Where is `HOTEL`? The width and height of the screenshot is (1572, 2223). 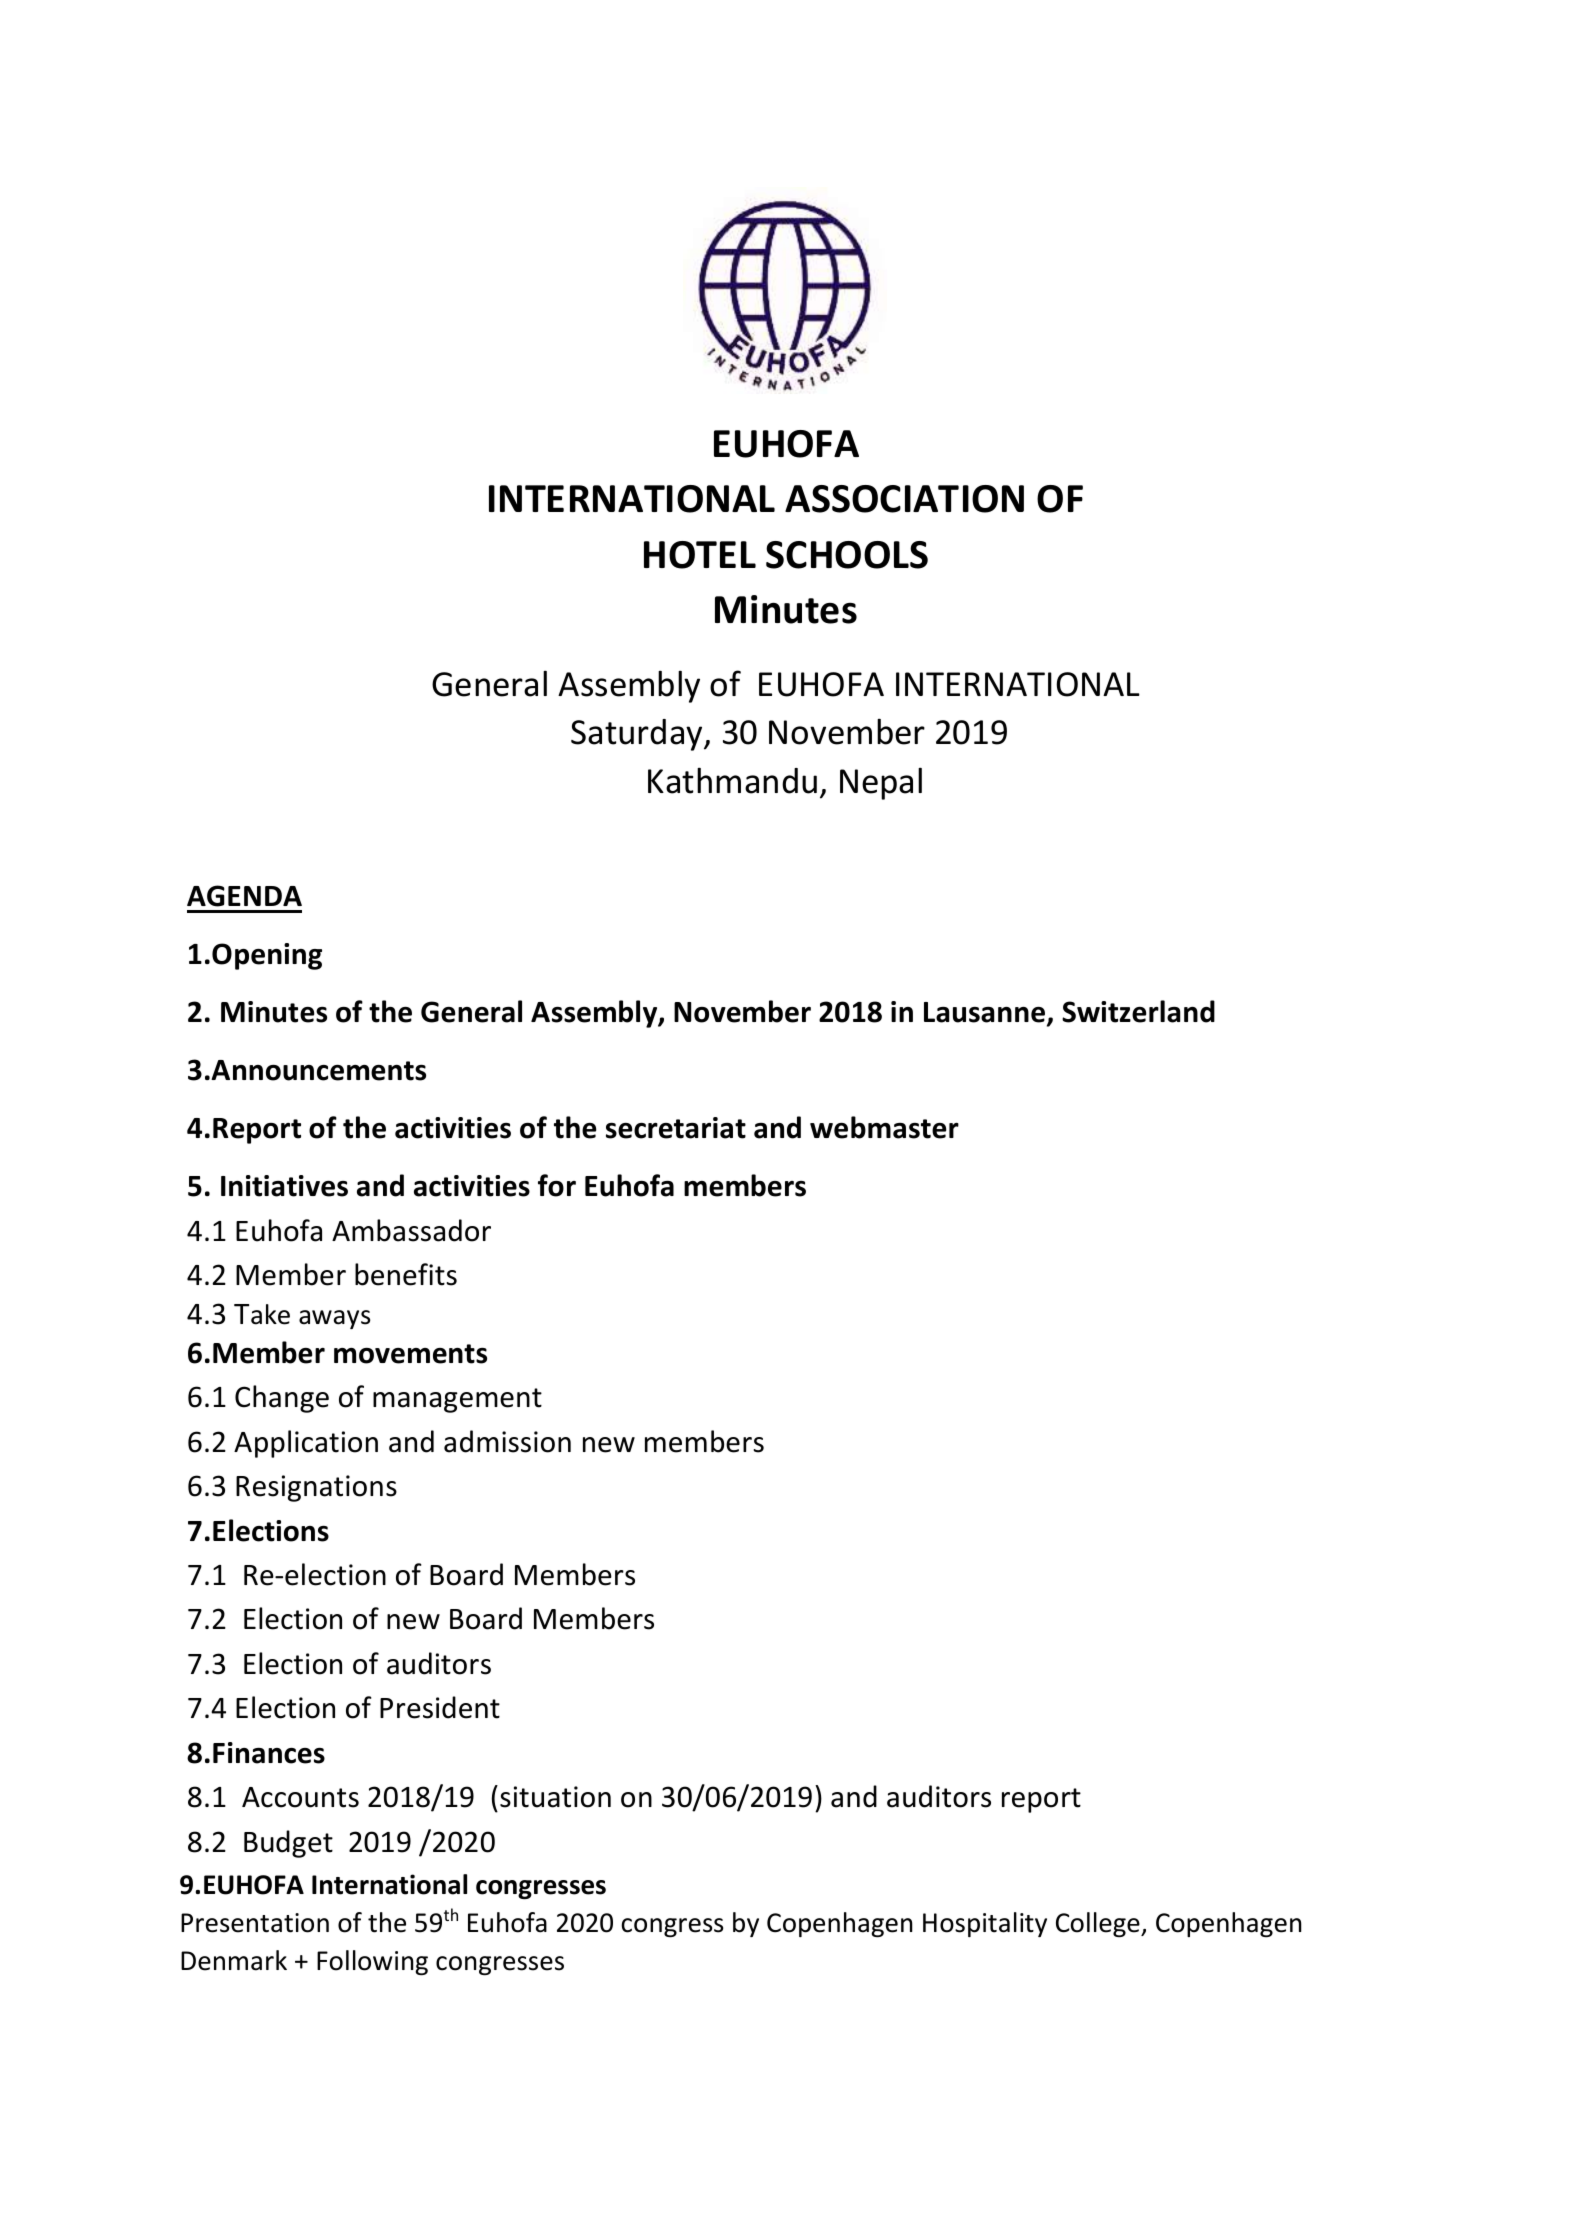
HOTEL is located at coordinates (700, 555).
